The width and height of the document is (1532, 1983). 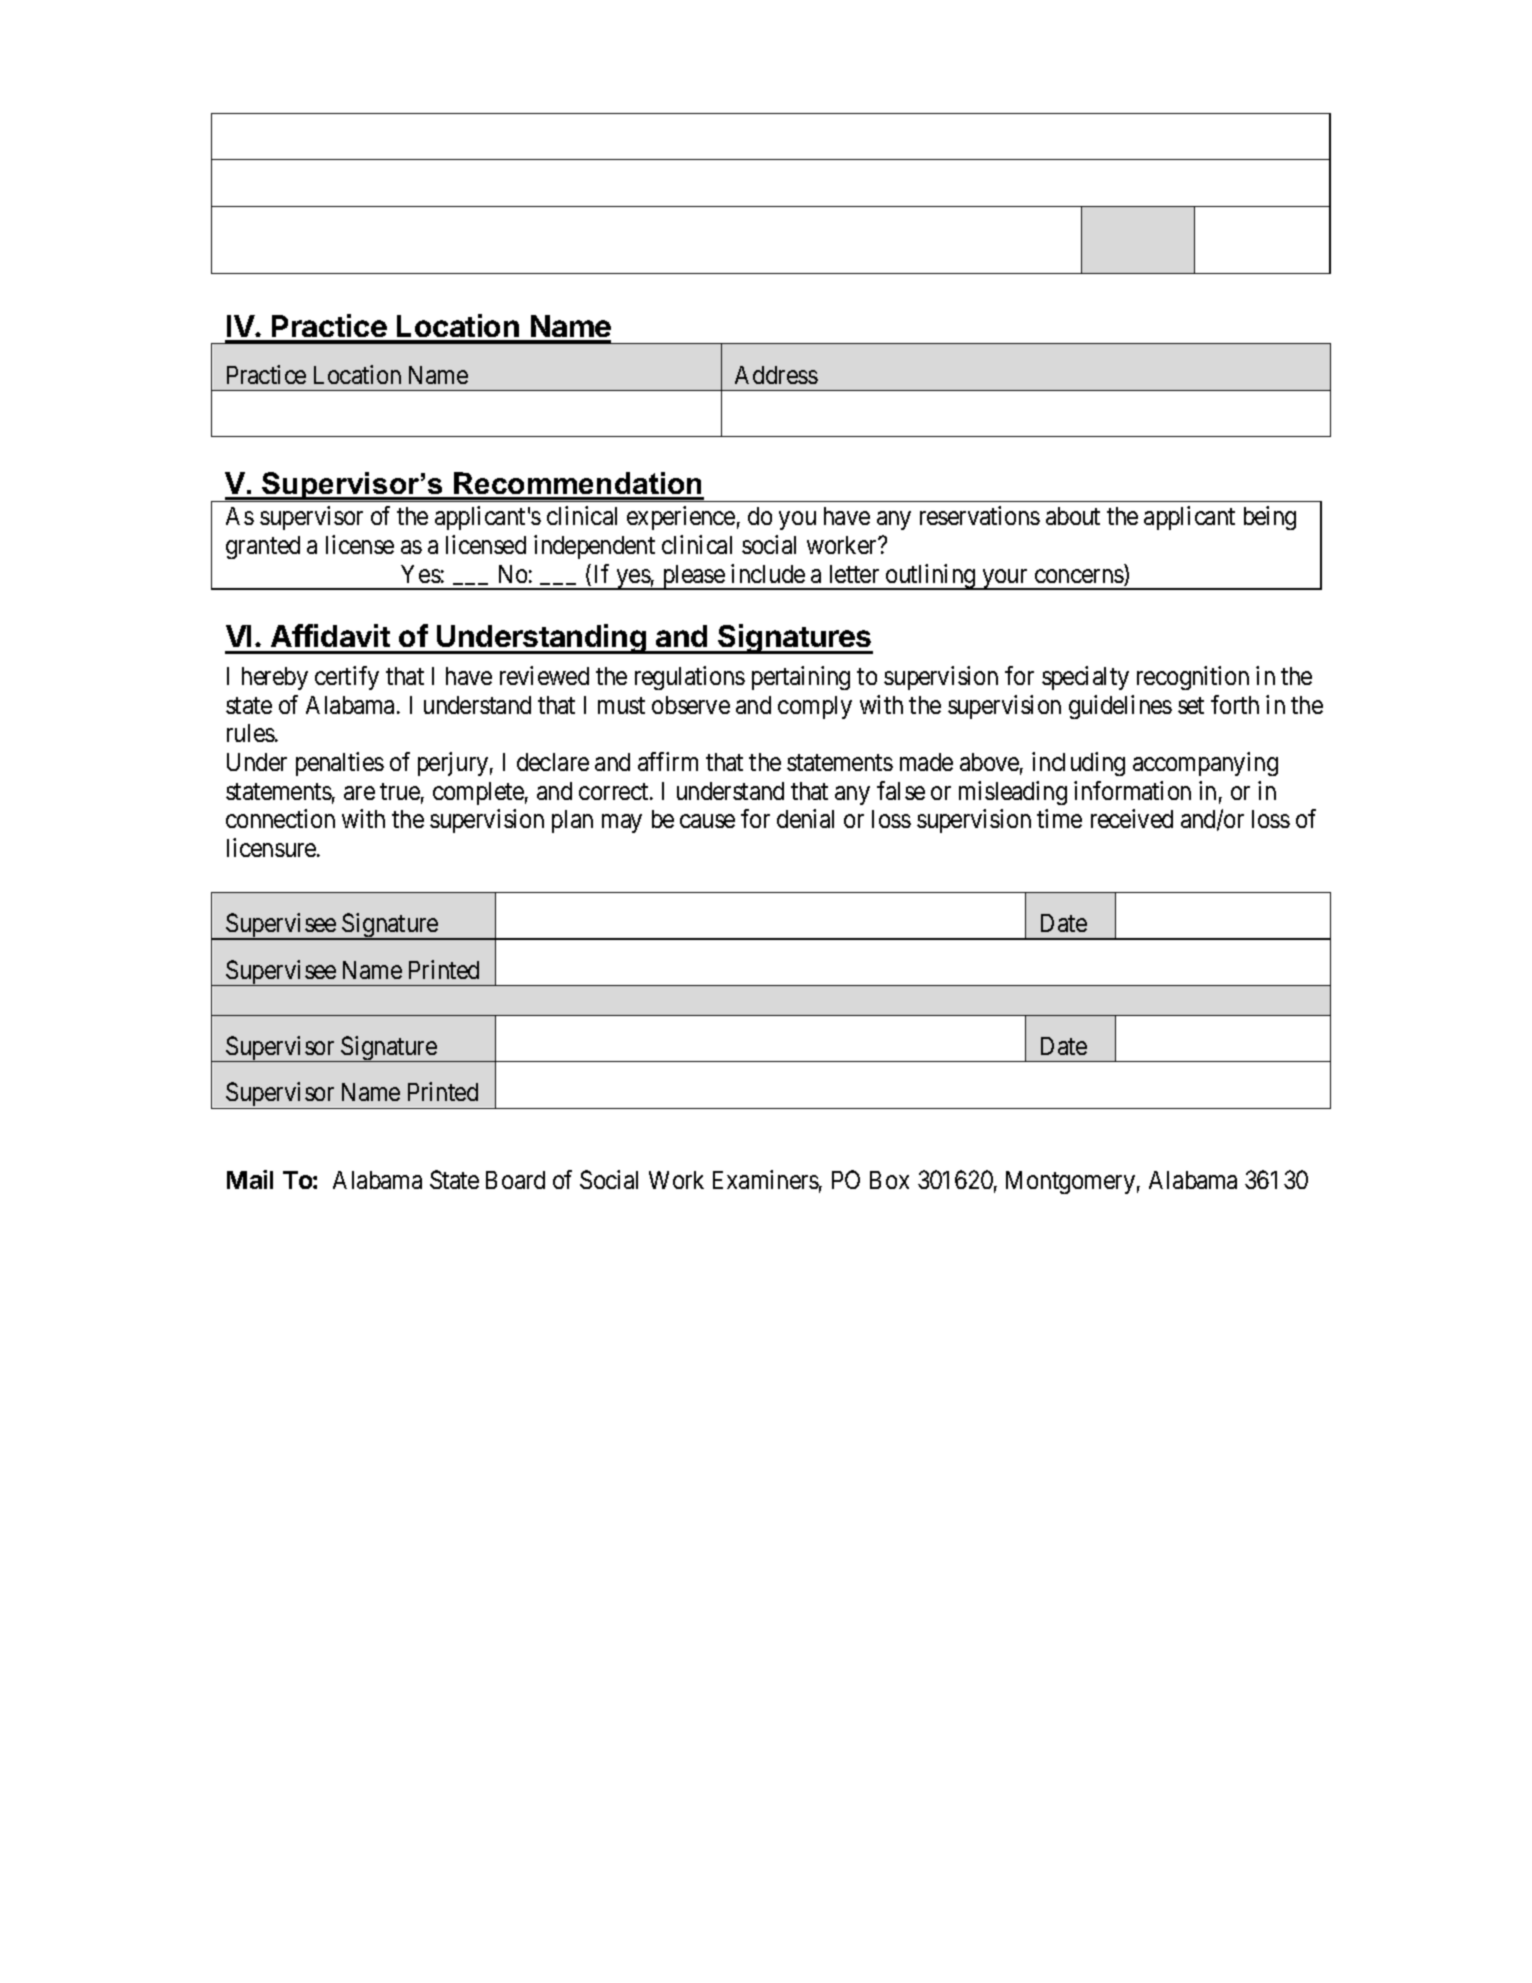 I want to click on Montgomery, so click(x=1070, y=1182).
